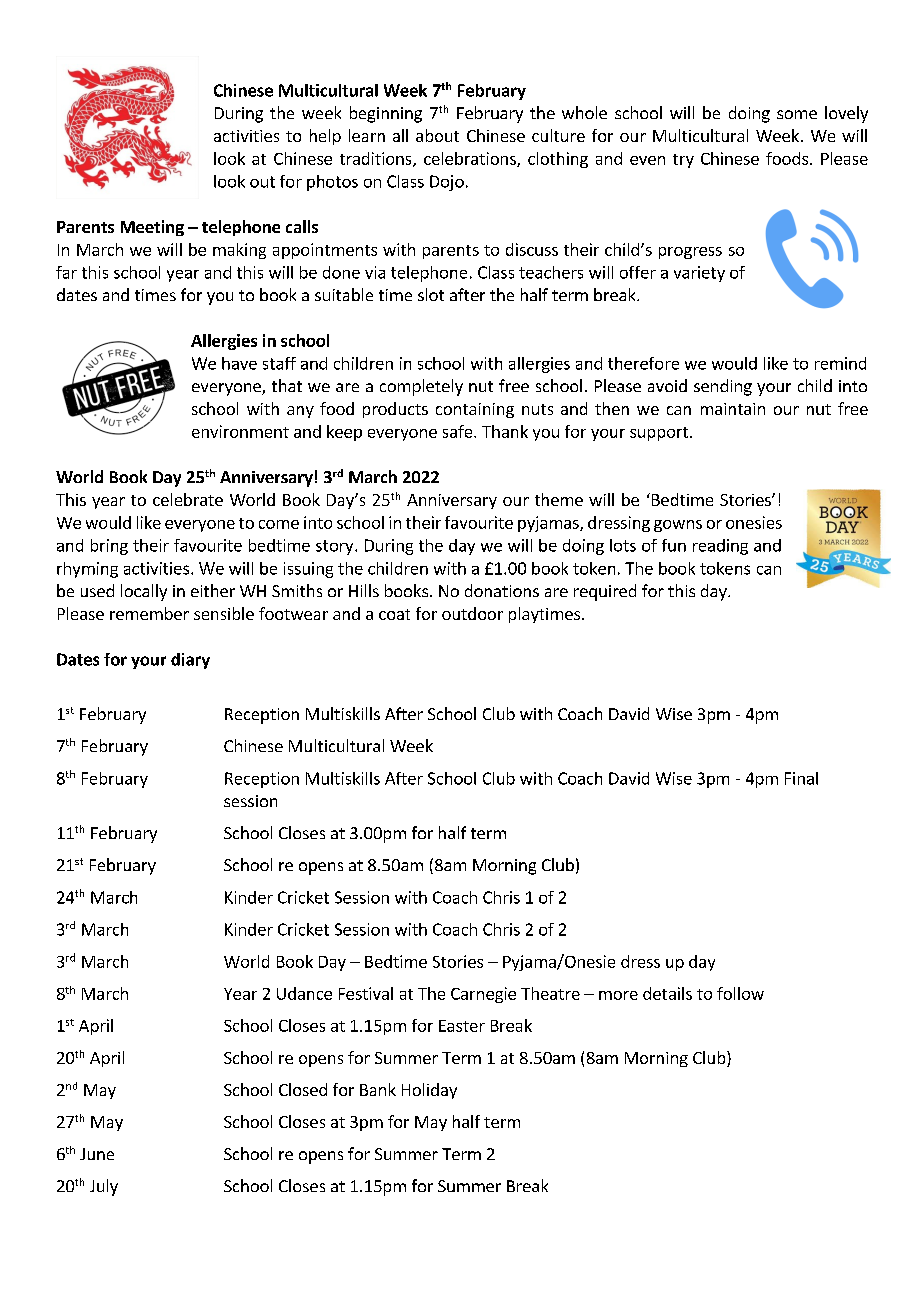  What do you see at coordinates (429, 1091) in the page?
I see `Holiday` at bounding box center [429, 1091].
